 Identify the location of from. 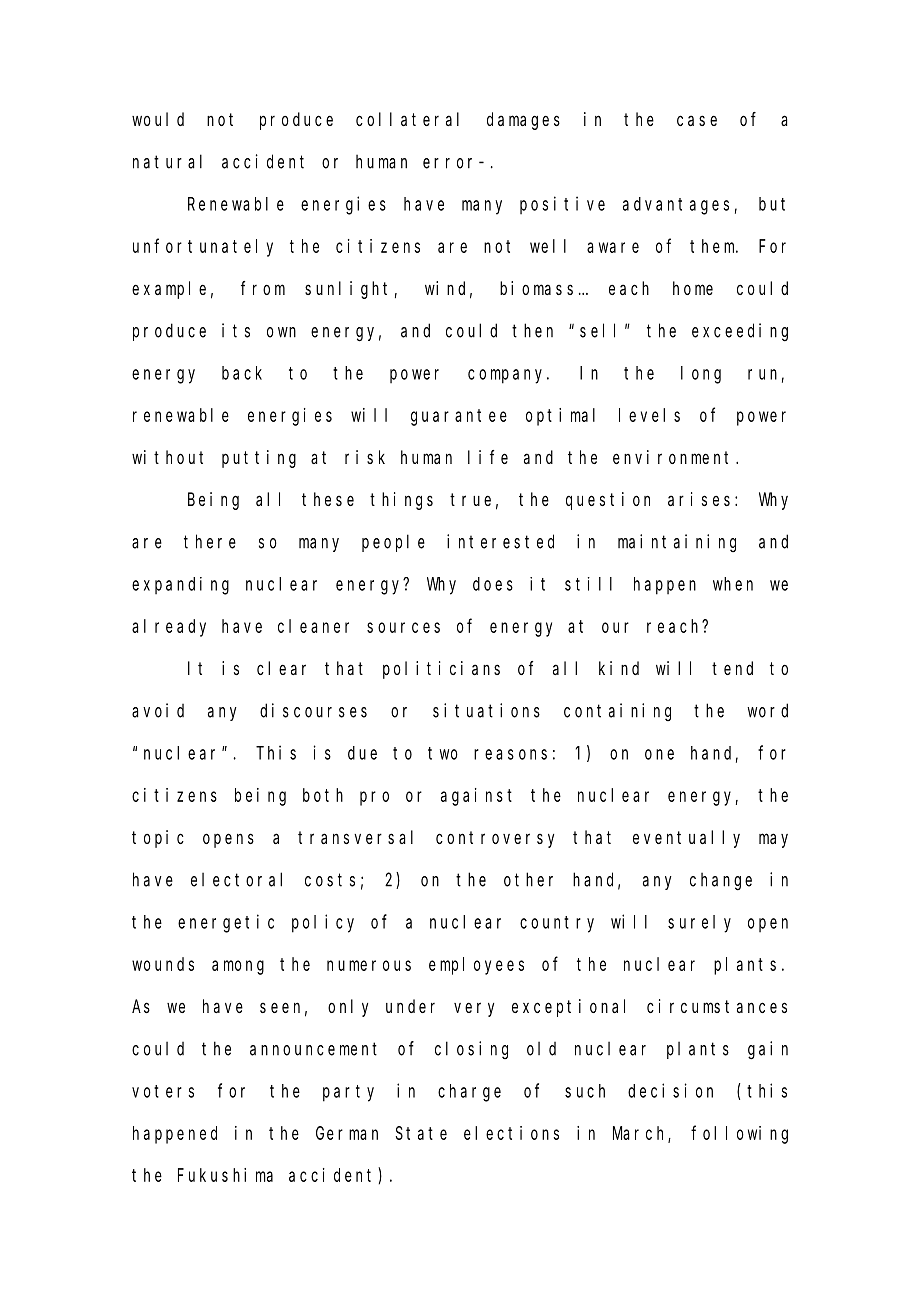
(263, 288).
